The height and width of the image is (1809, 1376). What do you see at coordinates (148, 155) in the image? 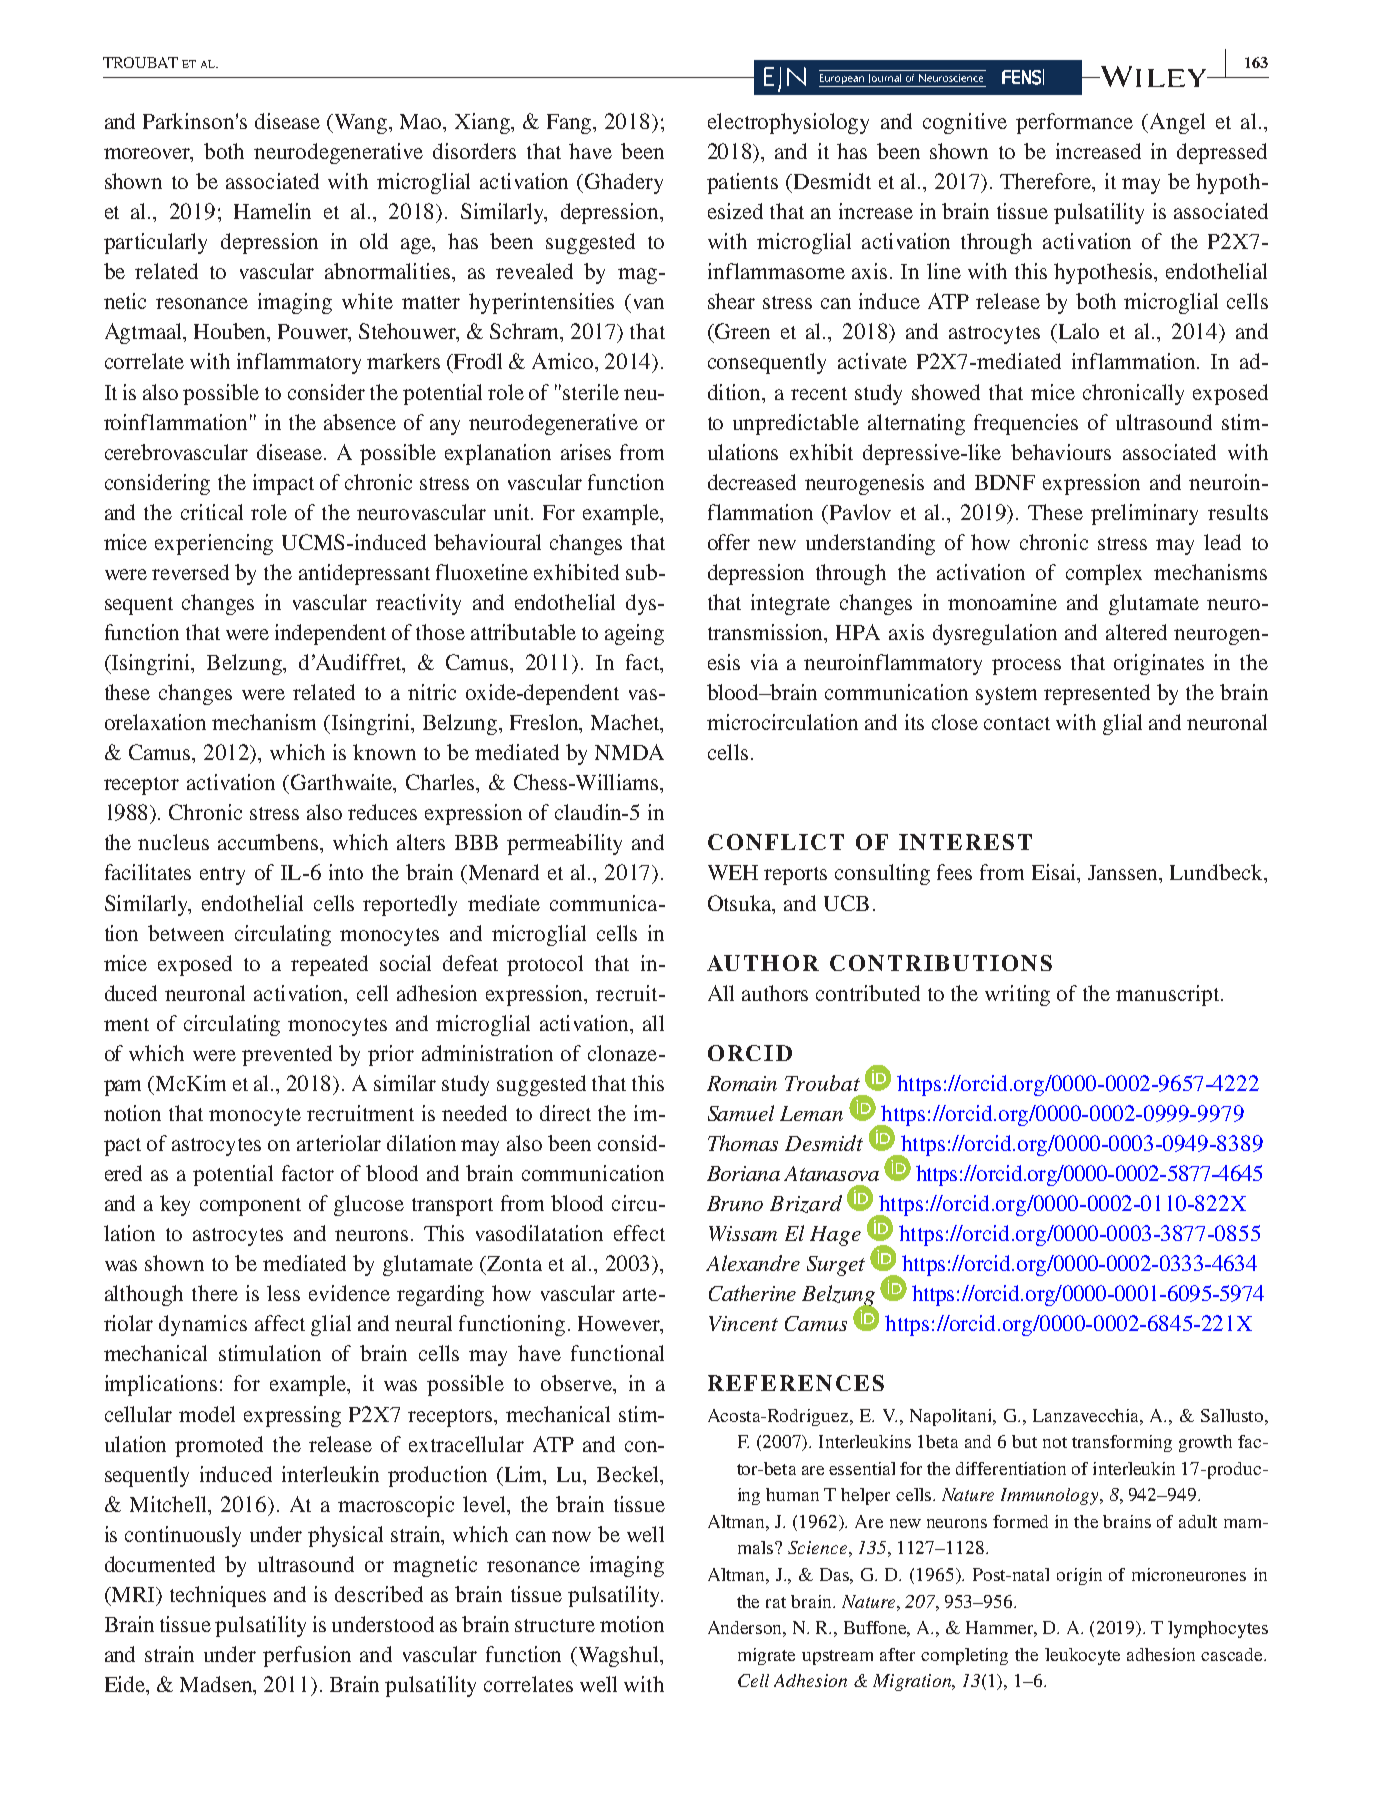
I see `moreover` at bounding box center [148, 155].
